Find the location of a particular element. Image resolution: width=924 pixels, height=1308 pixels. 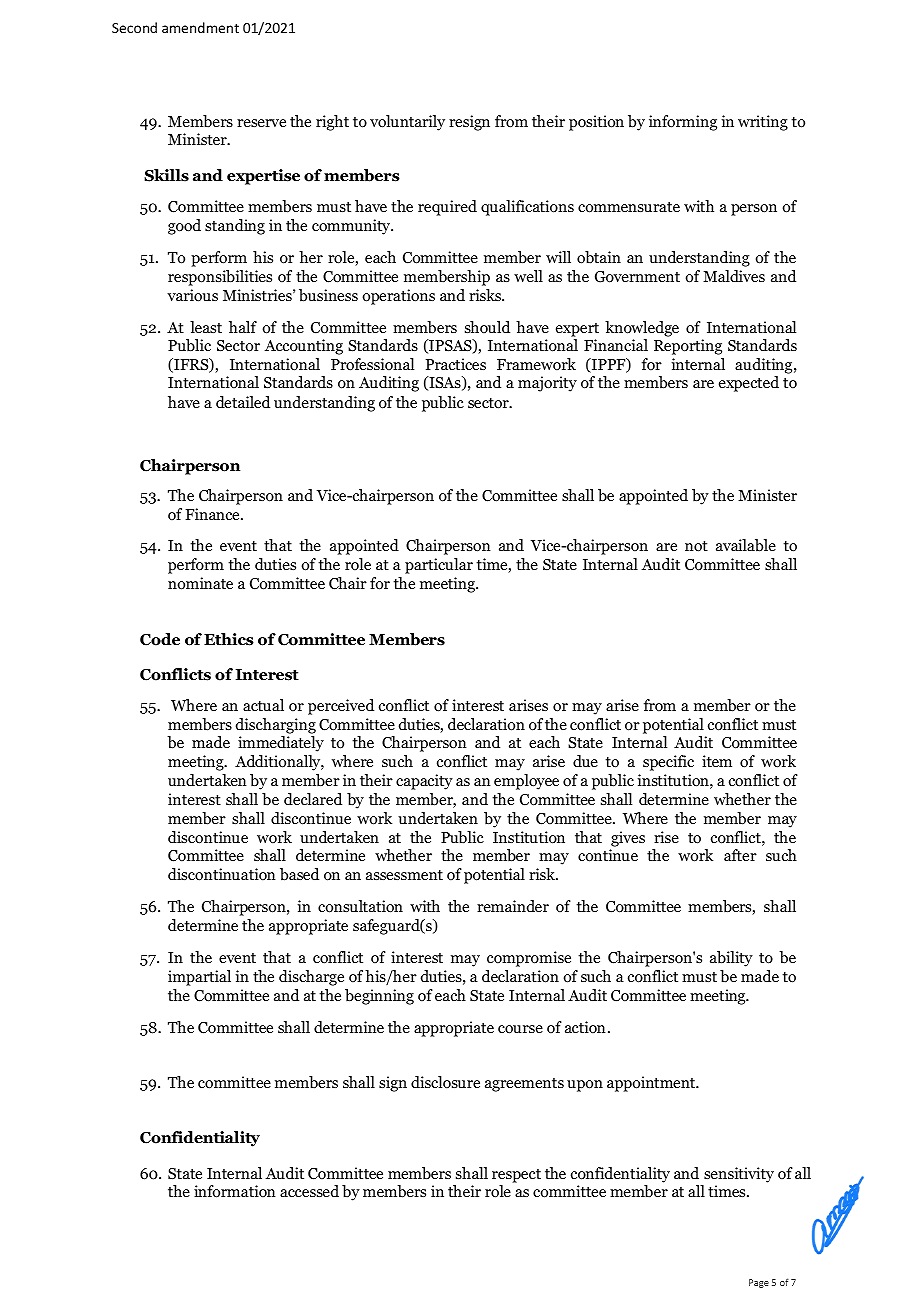

specific is located at coordinates (668, 763).
